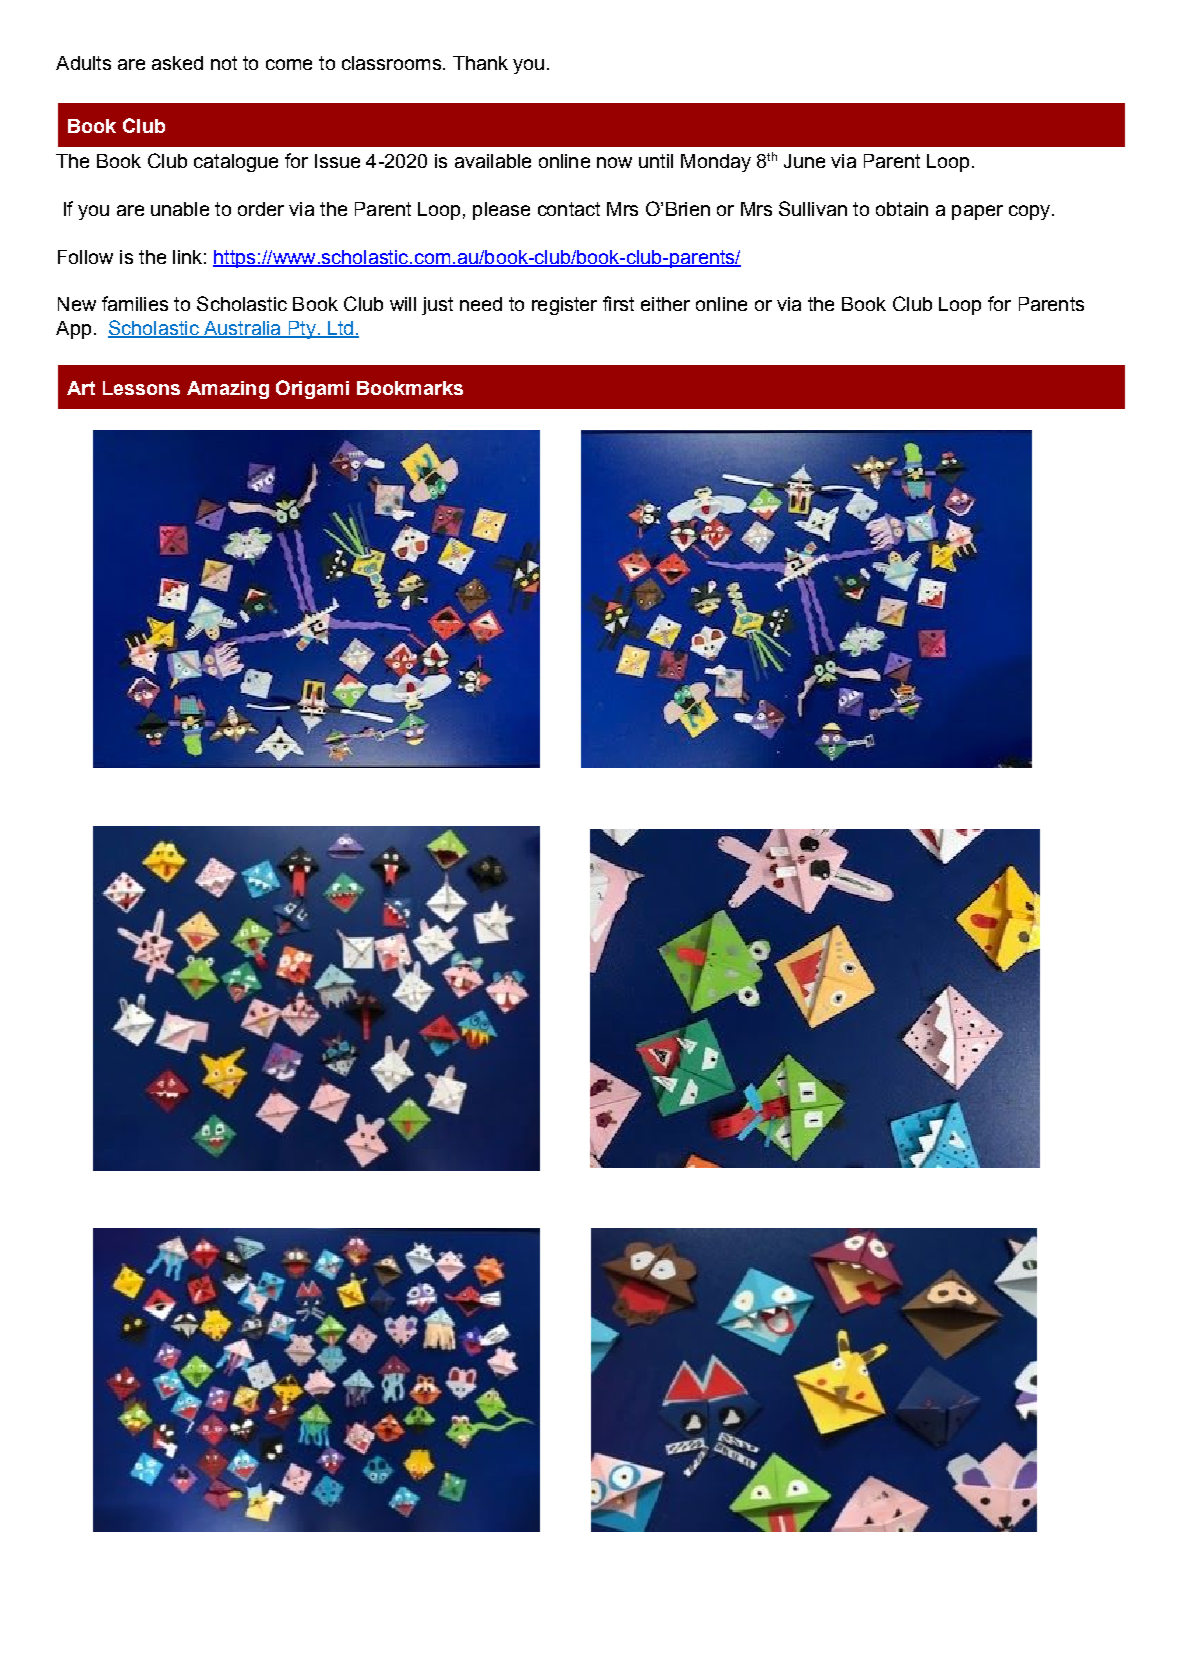 The image size is (1183, 1673). What do you see at coordinates (177, 63) in the screenshot?
I see `asked` at bounding box center [177, 63].
